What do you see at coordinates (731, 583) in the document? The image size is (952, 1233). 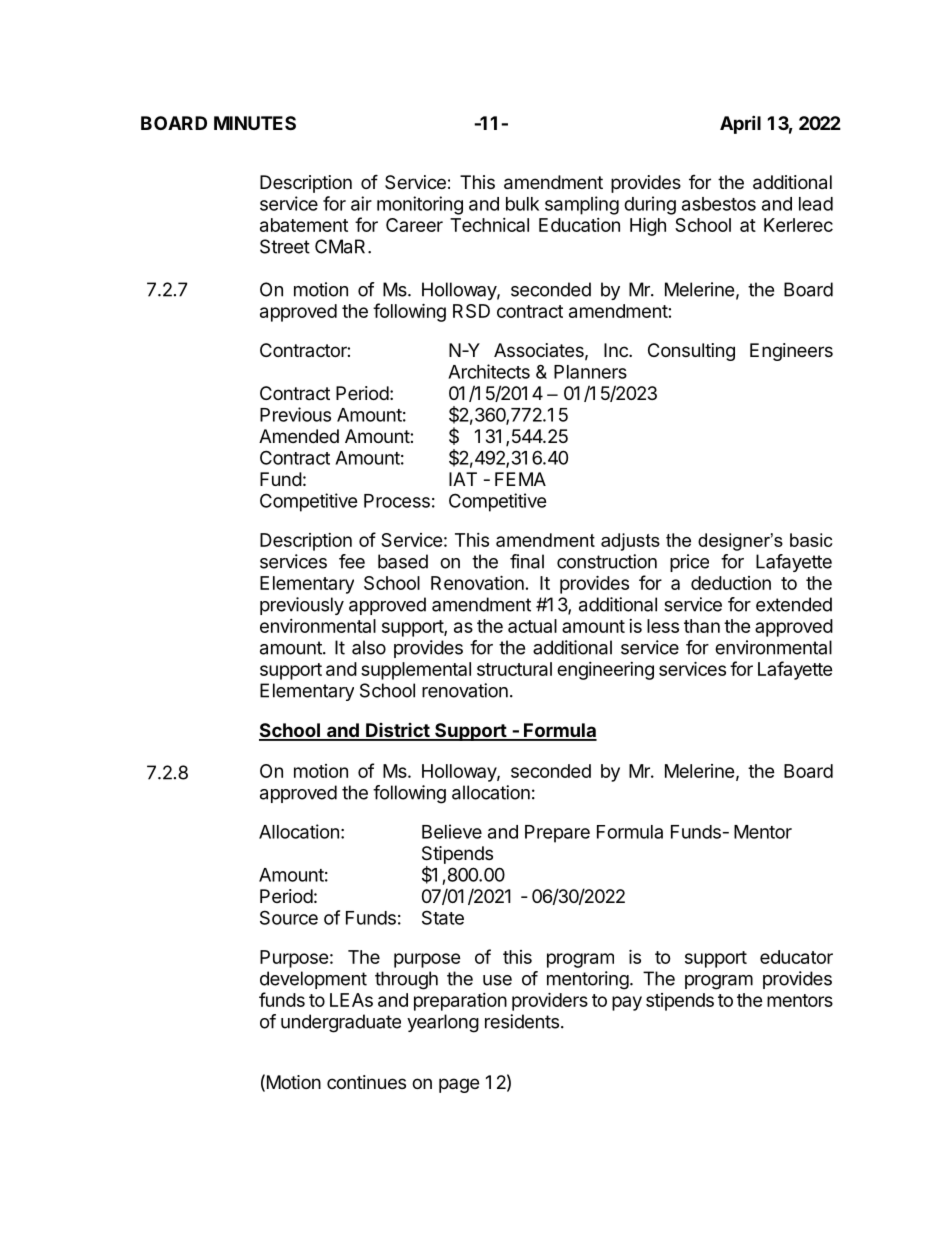 I see `deduction` at bounding box center [731, 583].
